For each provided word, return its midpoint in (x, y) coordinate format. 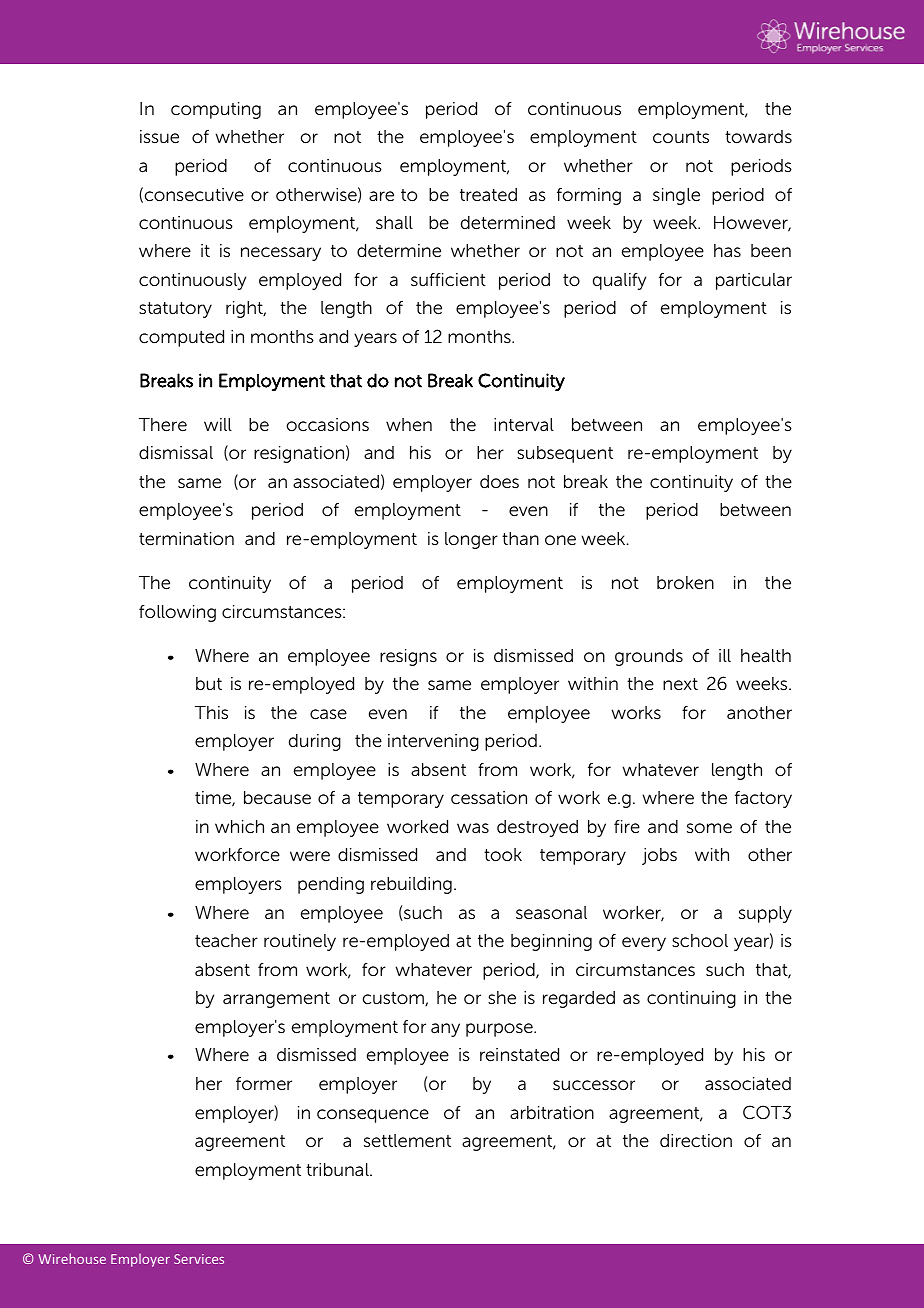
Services (199, 1259)
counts (681, 137)
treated (488, 195)
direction (696, 1141)
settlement (407, 1141)
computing (216, 110)
